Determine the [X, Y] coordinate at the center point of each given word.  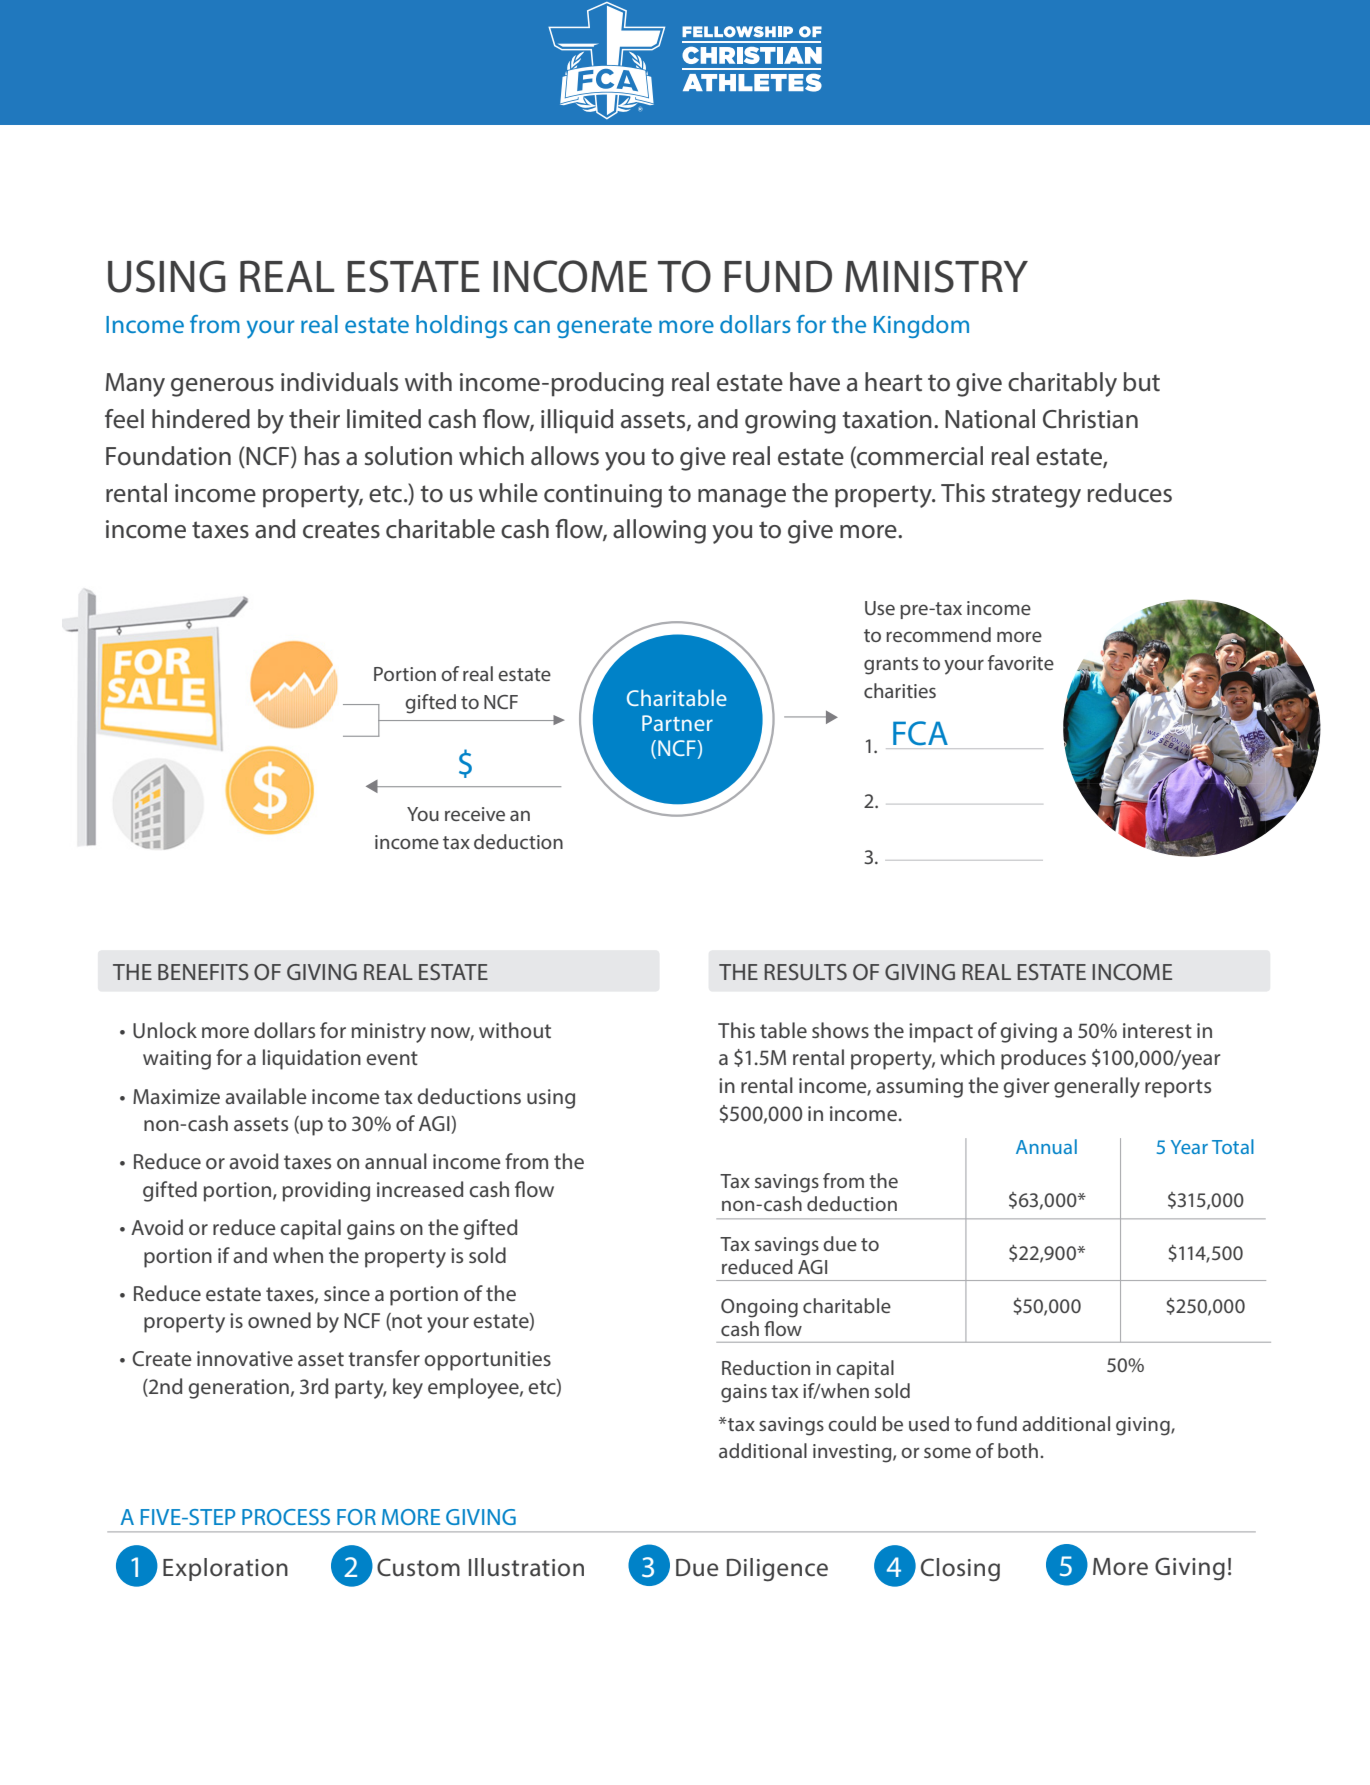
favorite [1021, 662]
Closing [960, 1570]
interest [1157, 1030]
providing [326, 1191]
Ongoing [759, 1308]
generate [604, 327]
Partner [677, 723]
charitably [1062, 384]
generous [222, 387]
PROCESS [286, 1517]
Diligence [777, 1570]
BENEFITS [203, 972]
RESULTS [805, 972]
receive [475, 814]
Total [1233, 1146]
